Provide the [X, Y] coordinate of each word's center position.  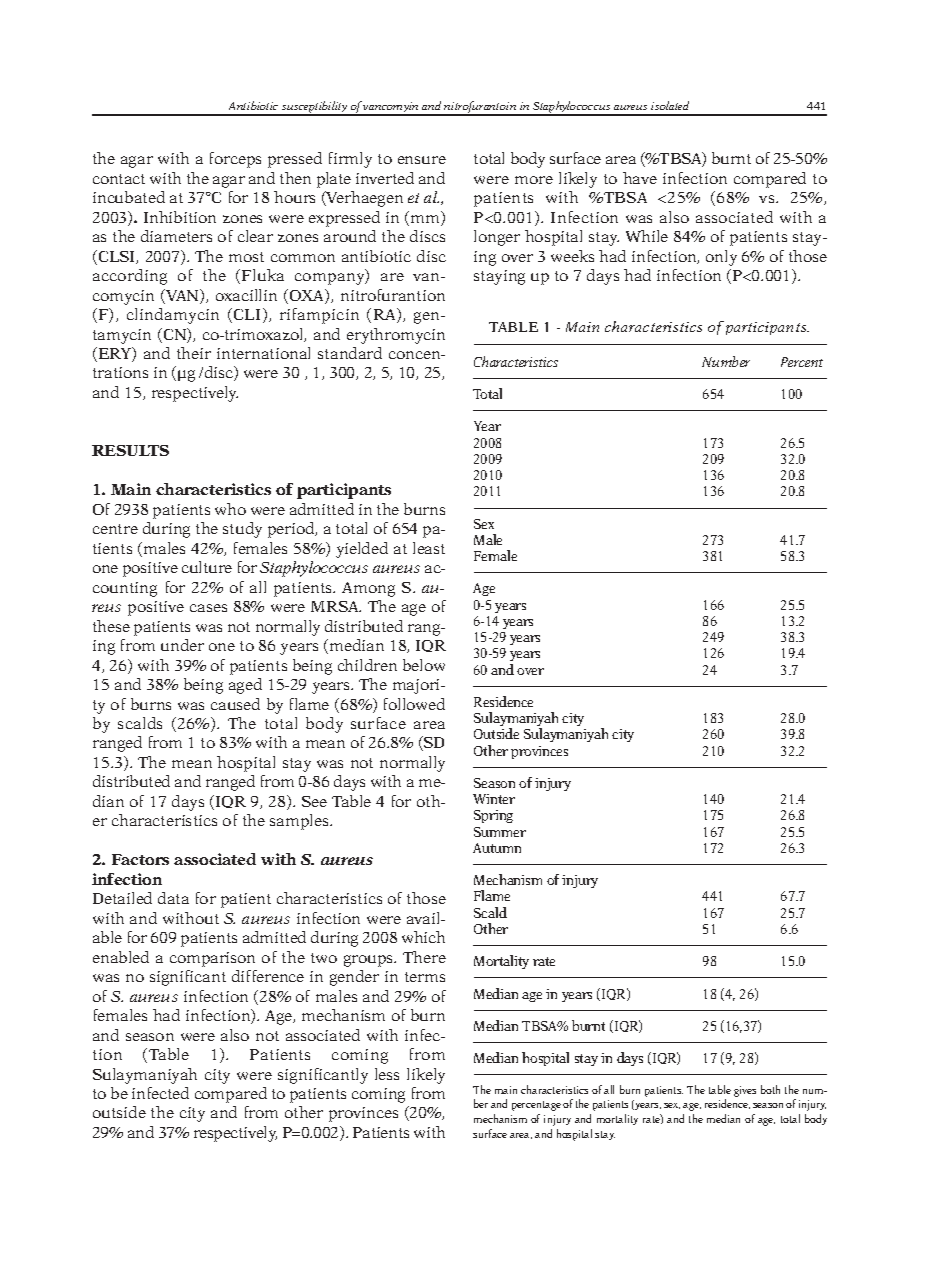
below [424, 665]
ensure [422, 160]
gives [745, 1091]
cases [208, 608]
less [387, 1074]
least [429, 548]
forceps [235, 160]
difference [268, 976]
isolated [670, 105]
